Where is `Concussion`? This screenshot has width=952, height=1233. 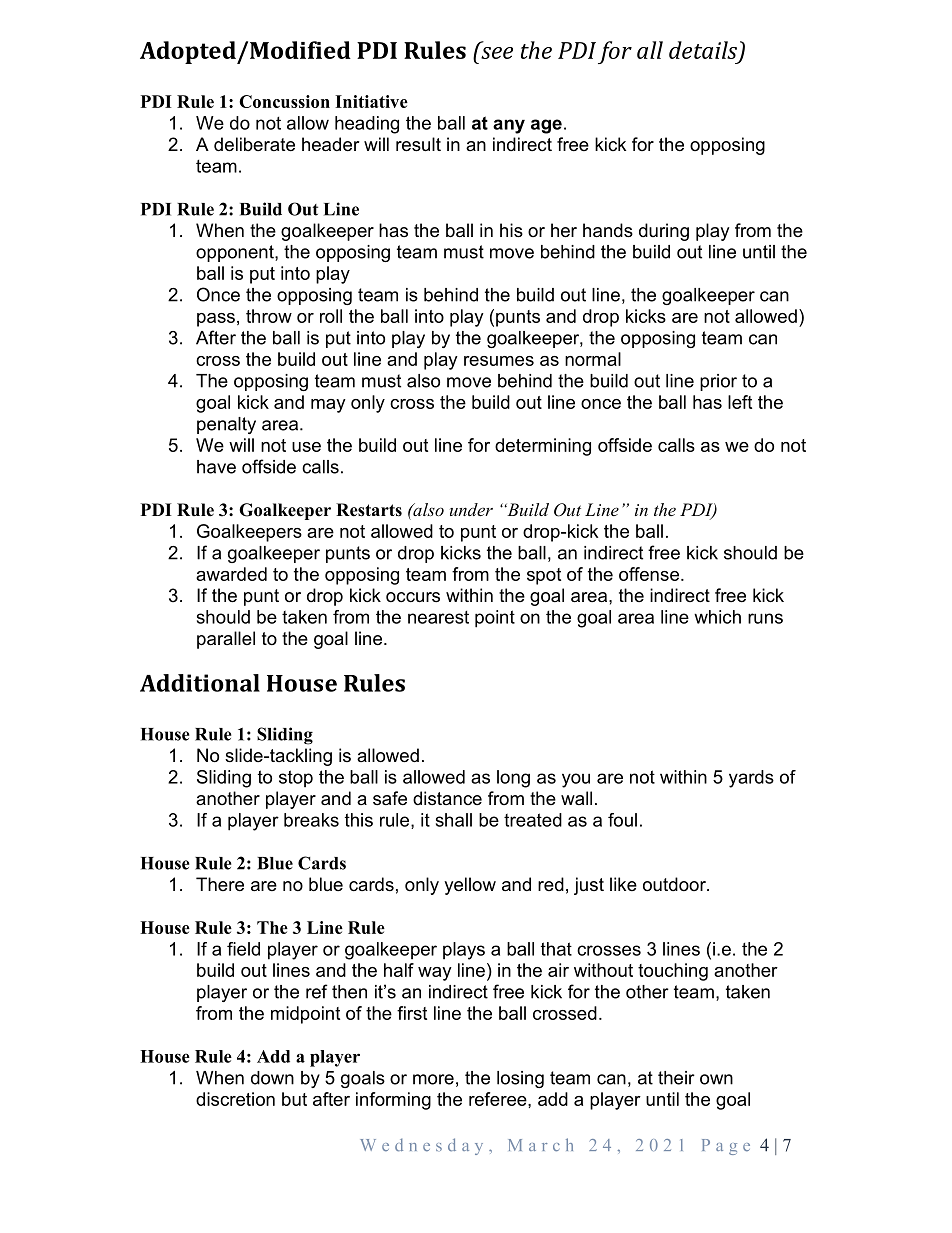 Concussion is located at coordinates (284, 101).
